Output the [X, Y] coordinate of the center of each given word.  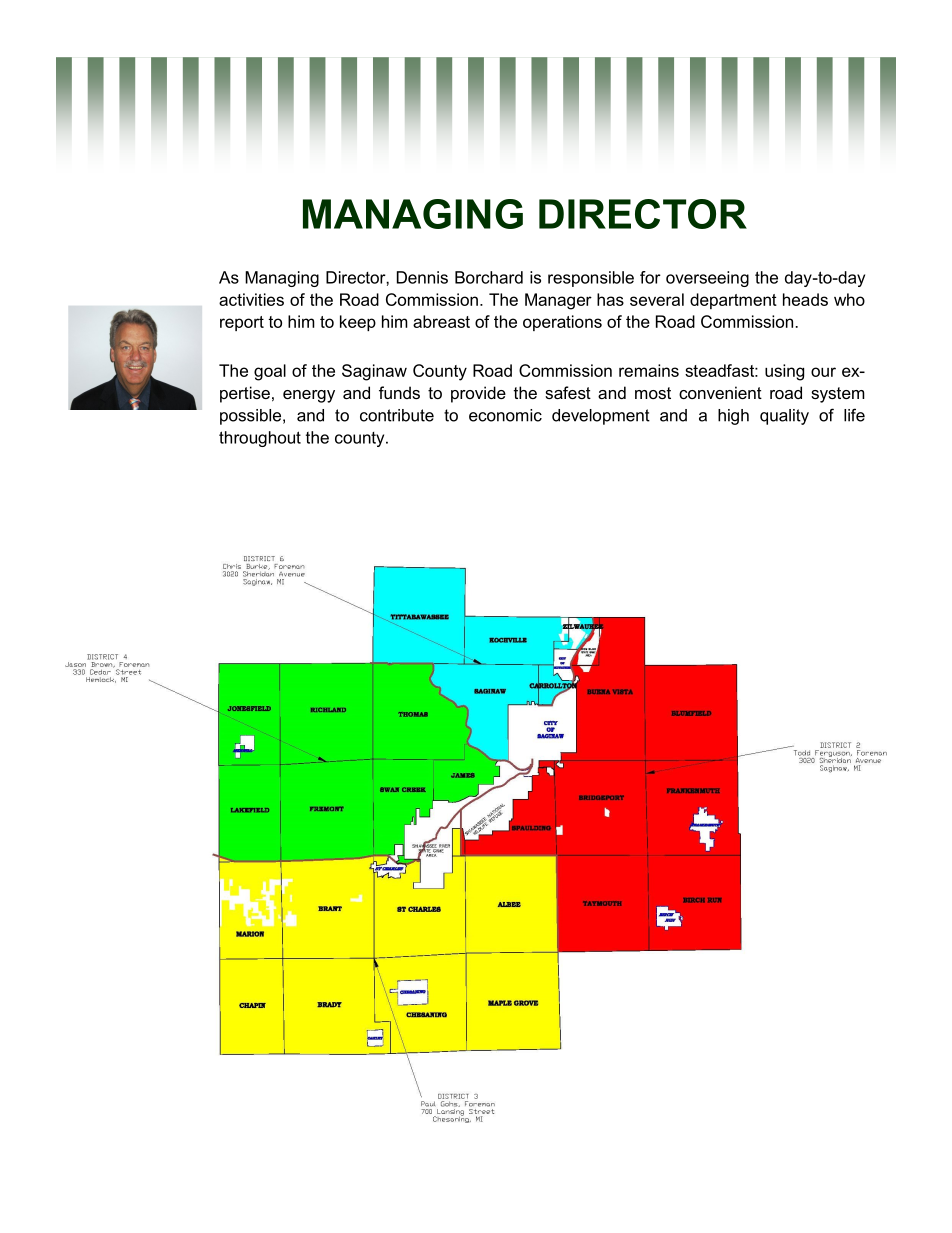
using [784, 372]
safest [568, 392]
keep [358, 323]
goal [270, 372]
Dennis [422, 277]
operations [562, 323]
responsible [591, 279]
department [733, 301]
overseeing [707, 279]
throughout [260, 439]
